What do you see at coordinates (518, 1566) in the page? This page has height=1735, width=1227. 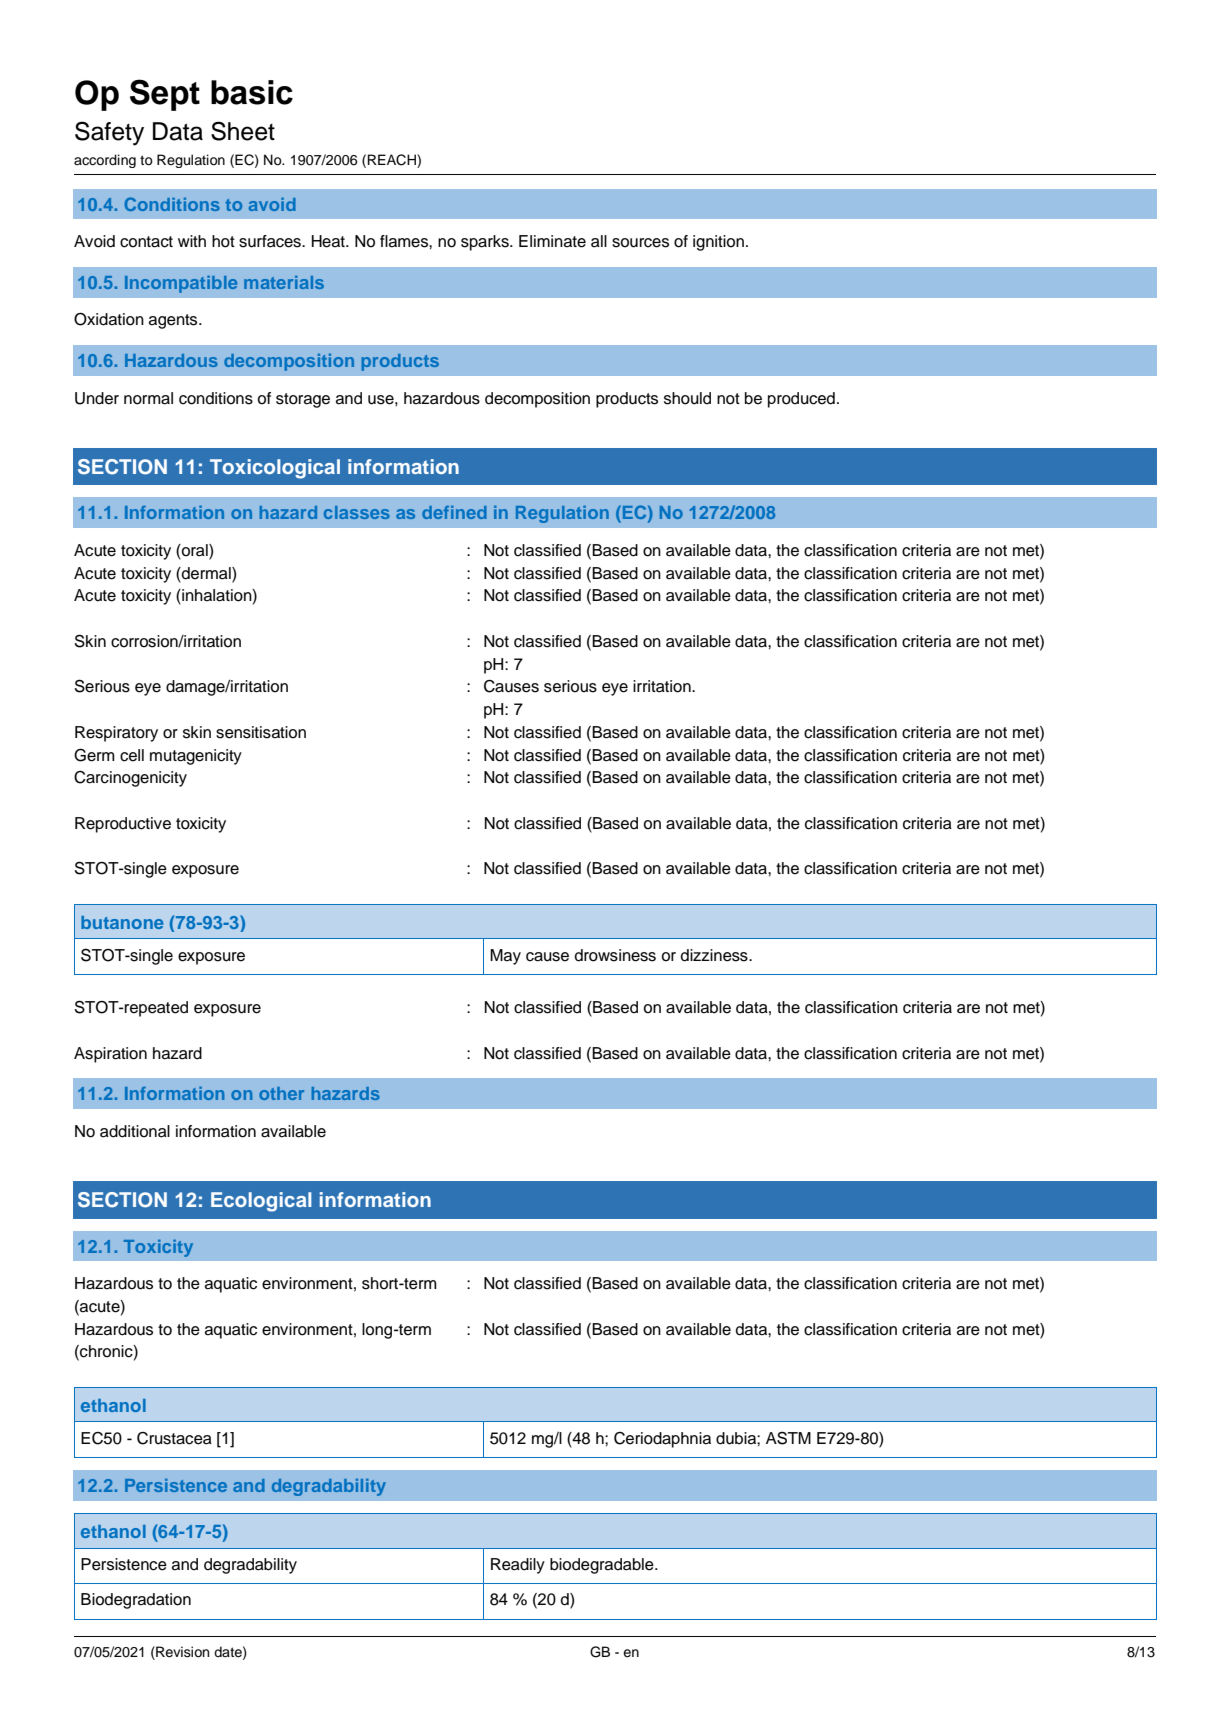 I see `Readily` at bounding box center [518, 1566].
